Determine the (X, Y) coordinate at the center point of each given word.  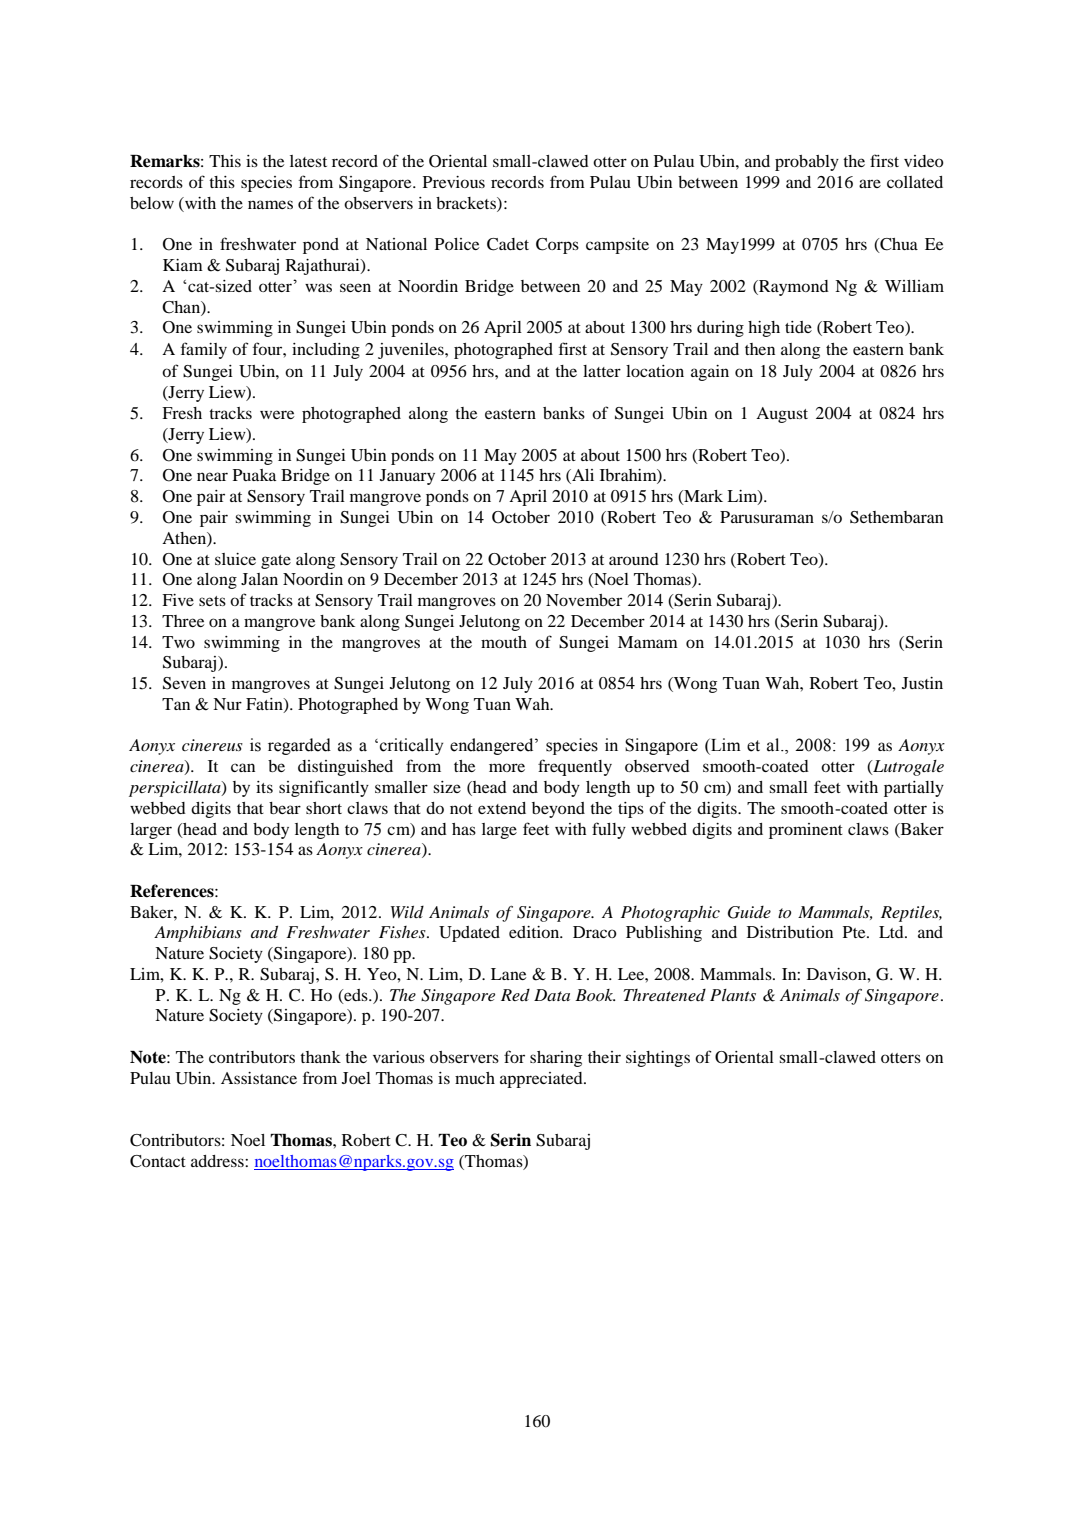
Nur (227, 704)
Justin (922, 683)
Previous (454, 182)
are (870, 183)
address (218, 1161)
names (270, 204)
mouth (504, 642)
